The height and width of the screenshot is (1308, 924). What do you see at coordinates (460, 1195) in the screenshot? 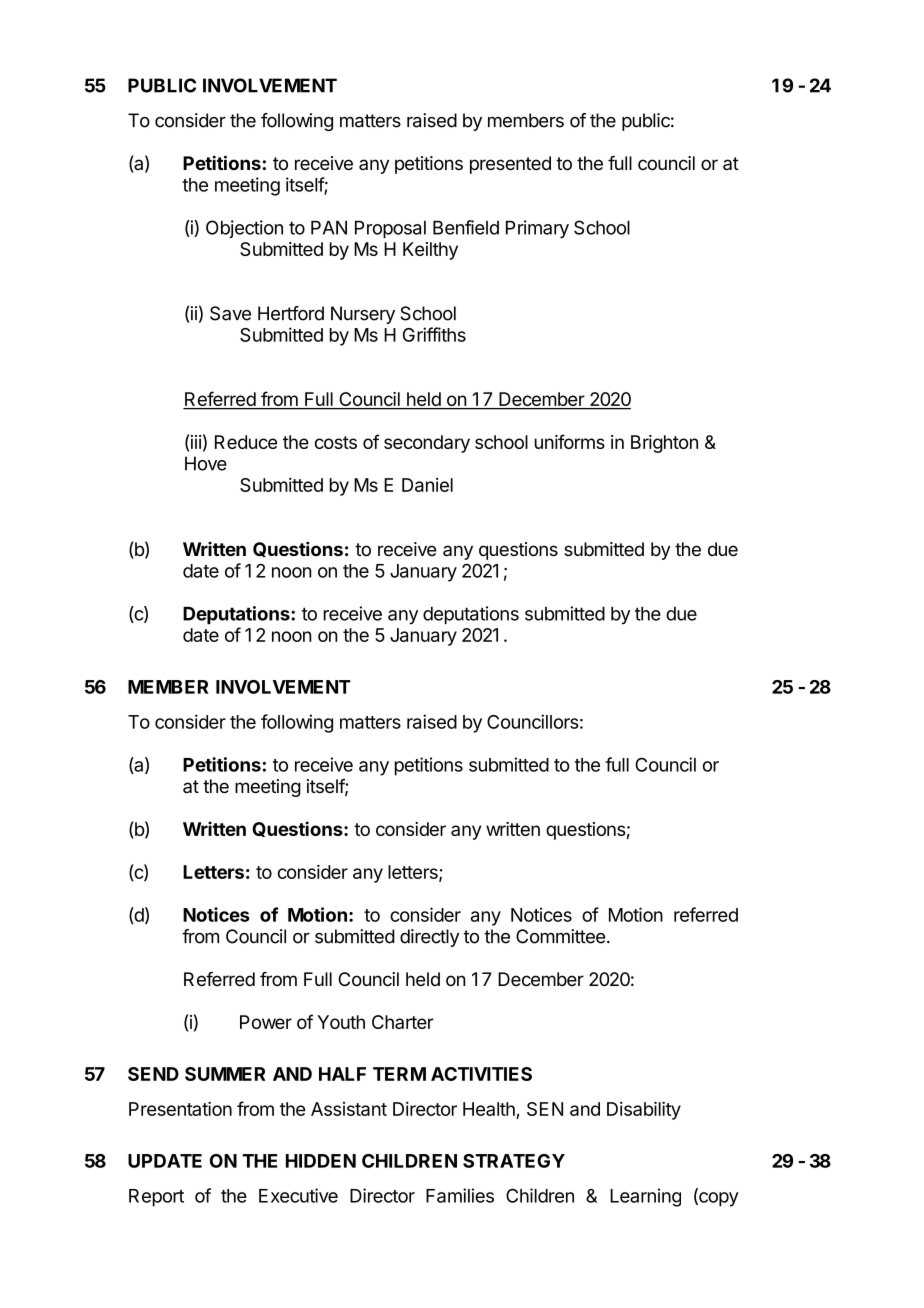
I see `Families` at bounding box center [460, 1195].
